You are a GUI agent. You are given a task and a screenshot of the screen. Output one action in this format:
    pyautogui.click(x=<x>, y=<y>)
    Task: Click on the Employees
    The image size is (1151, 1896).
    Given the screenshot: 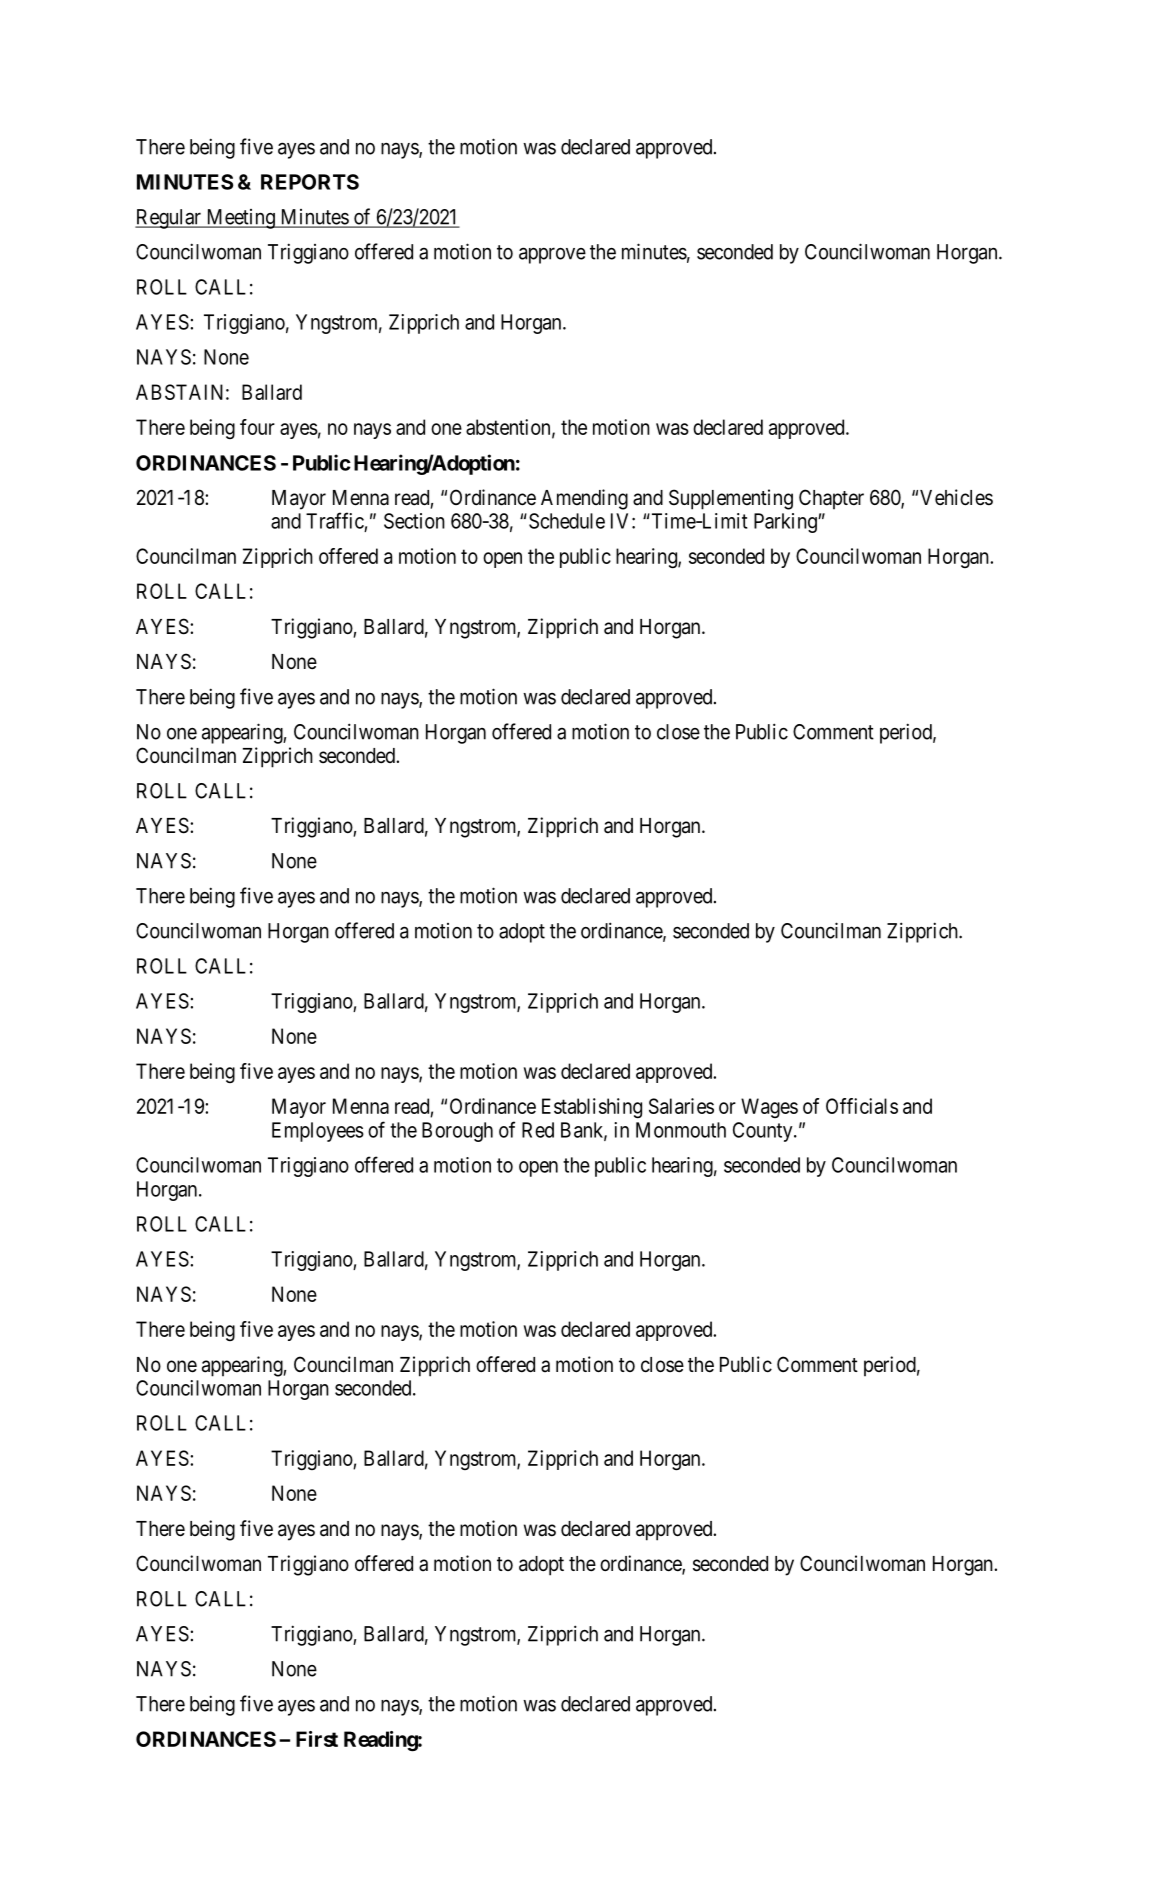 What is the action you would take?
    pyautogui.click(x=318, y=1132)
